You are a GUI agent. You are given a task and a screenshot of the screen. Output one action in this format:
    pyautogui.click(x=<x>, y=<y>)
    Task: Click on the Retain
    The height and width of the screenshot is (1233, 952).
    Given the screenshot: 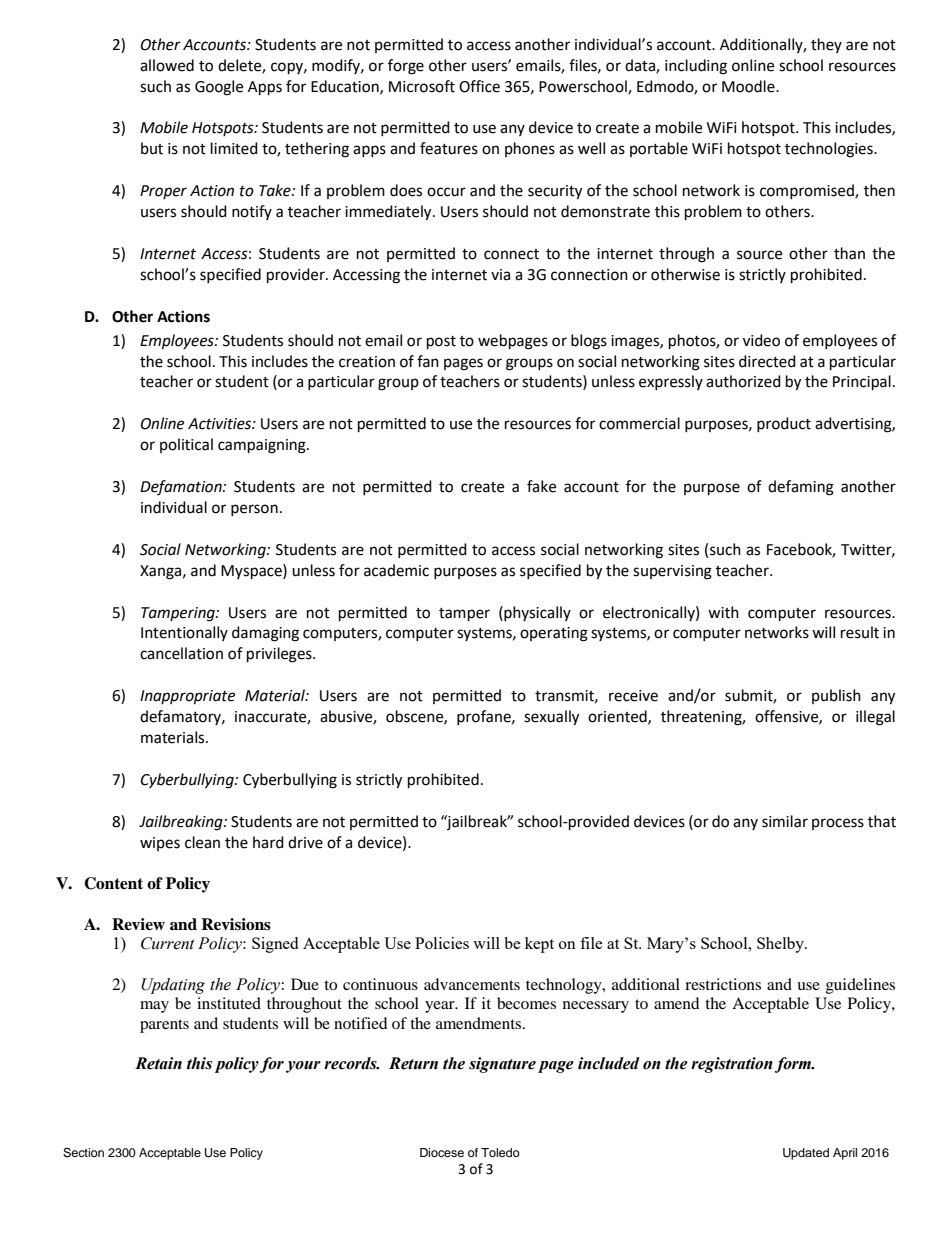 What is the action you would take?
    pyautogui.click(x=158, y=1063)
